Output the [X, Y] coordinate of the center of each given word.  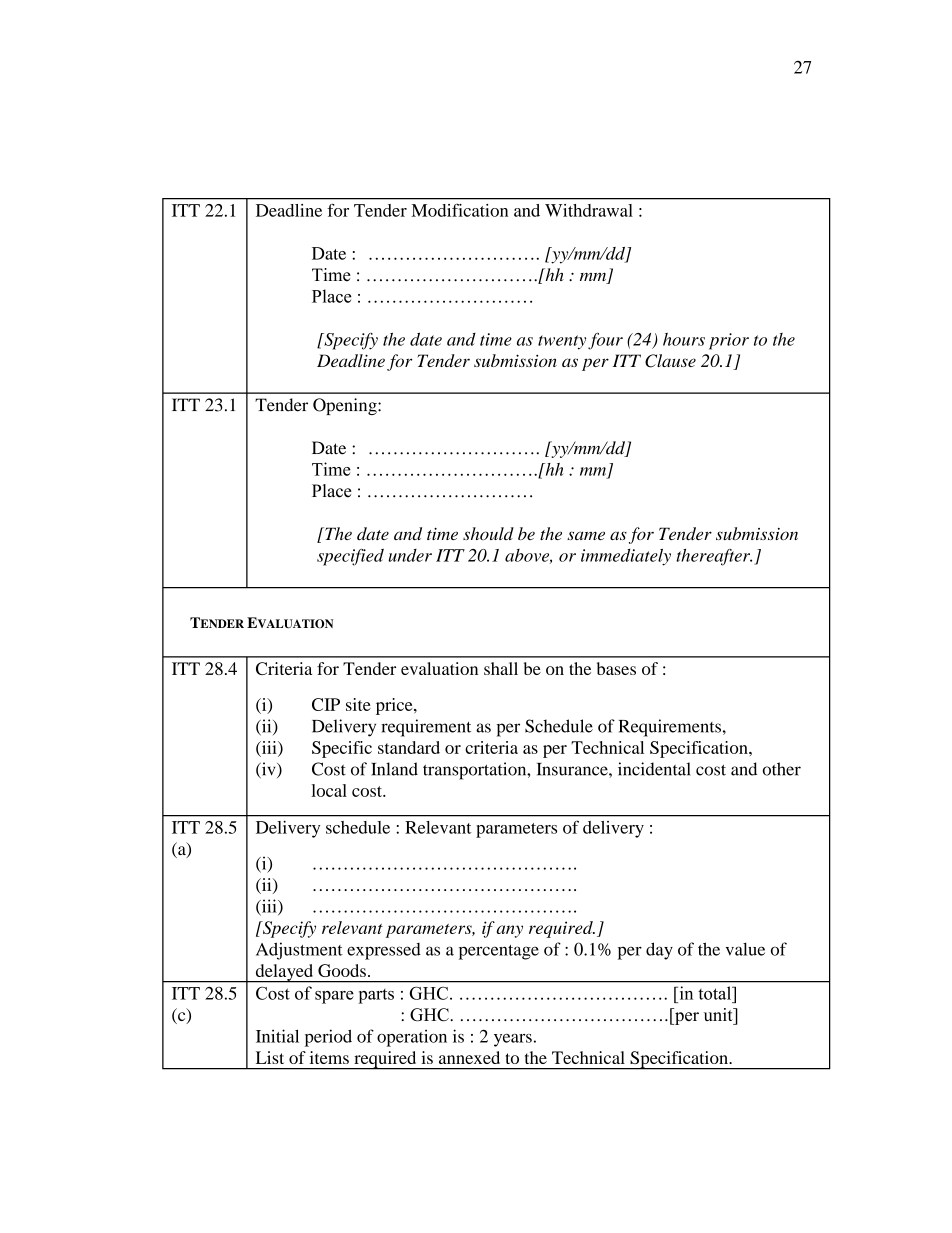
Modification [459, 210]
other [782, 769]
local [329, 790]
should [488, 533]
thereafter [714, 557]
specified [350, 557]
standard [409, 747]
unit [719, 1014]
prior [729, 341]
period [328, 1038]
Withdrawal [589, 210]
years [513, 1040]
